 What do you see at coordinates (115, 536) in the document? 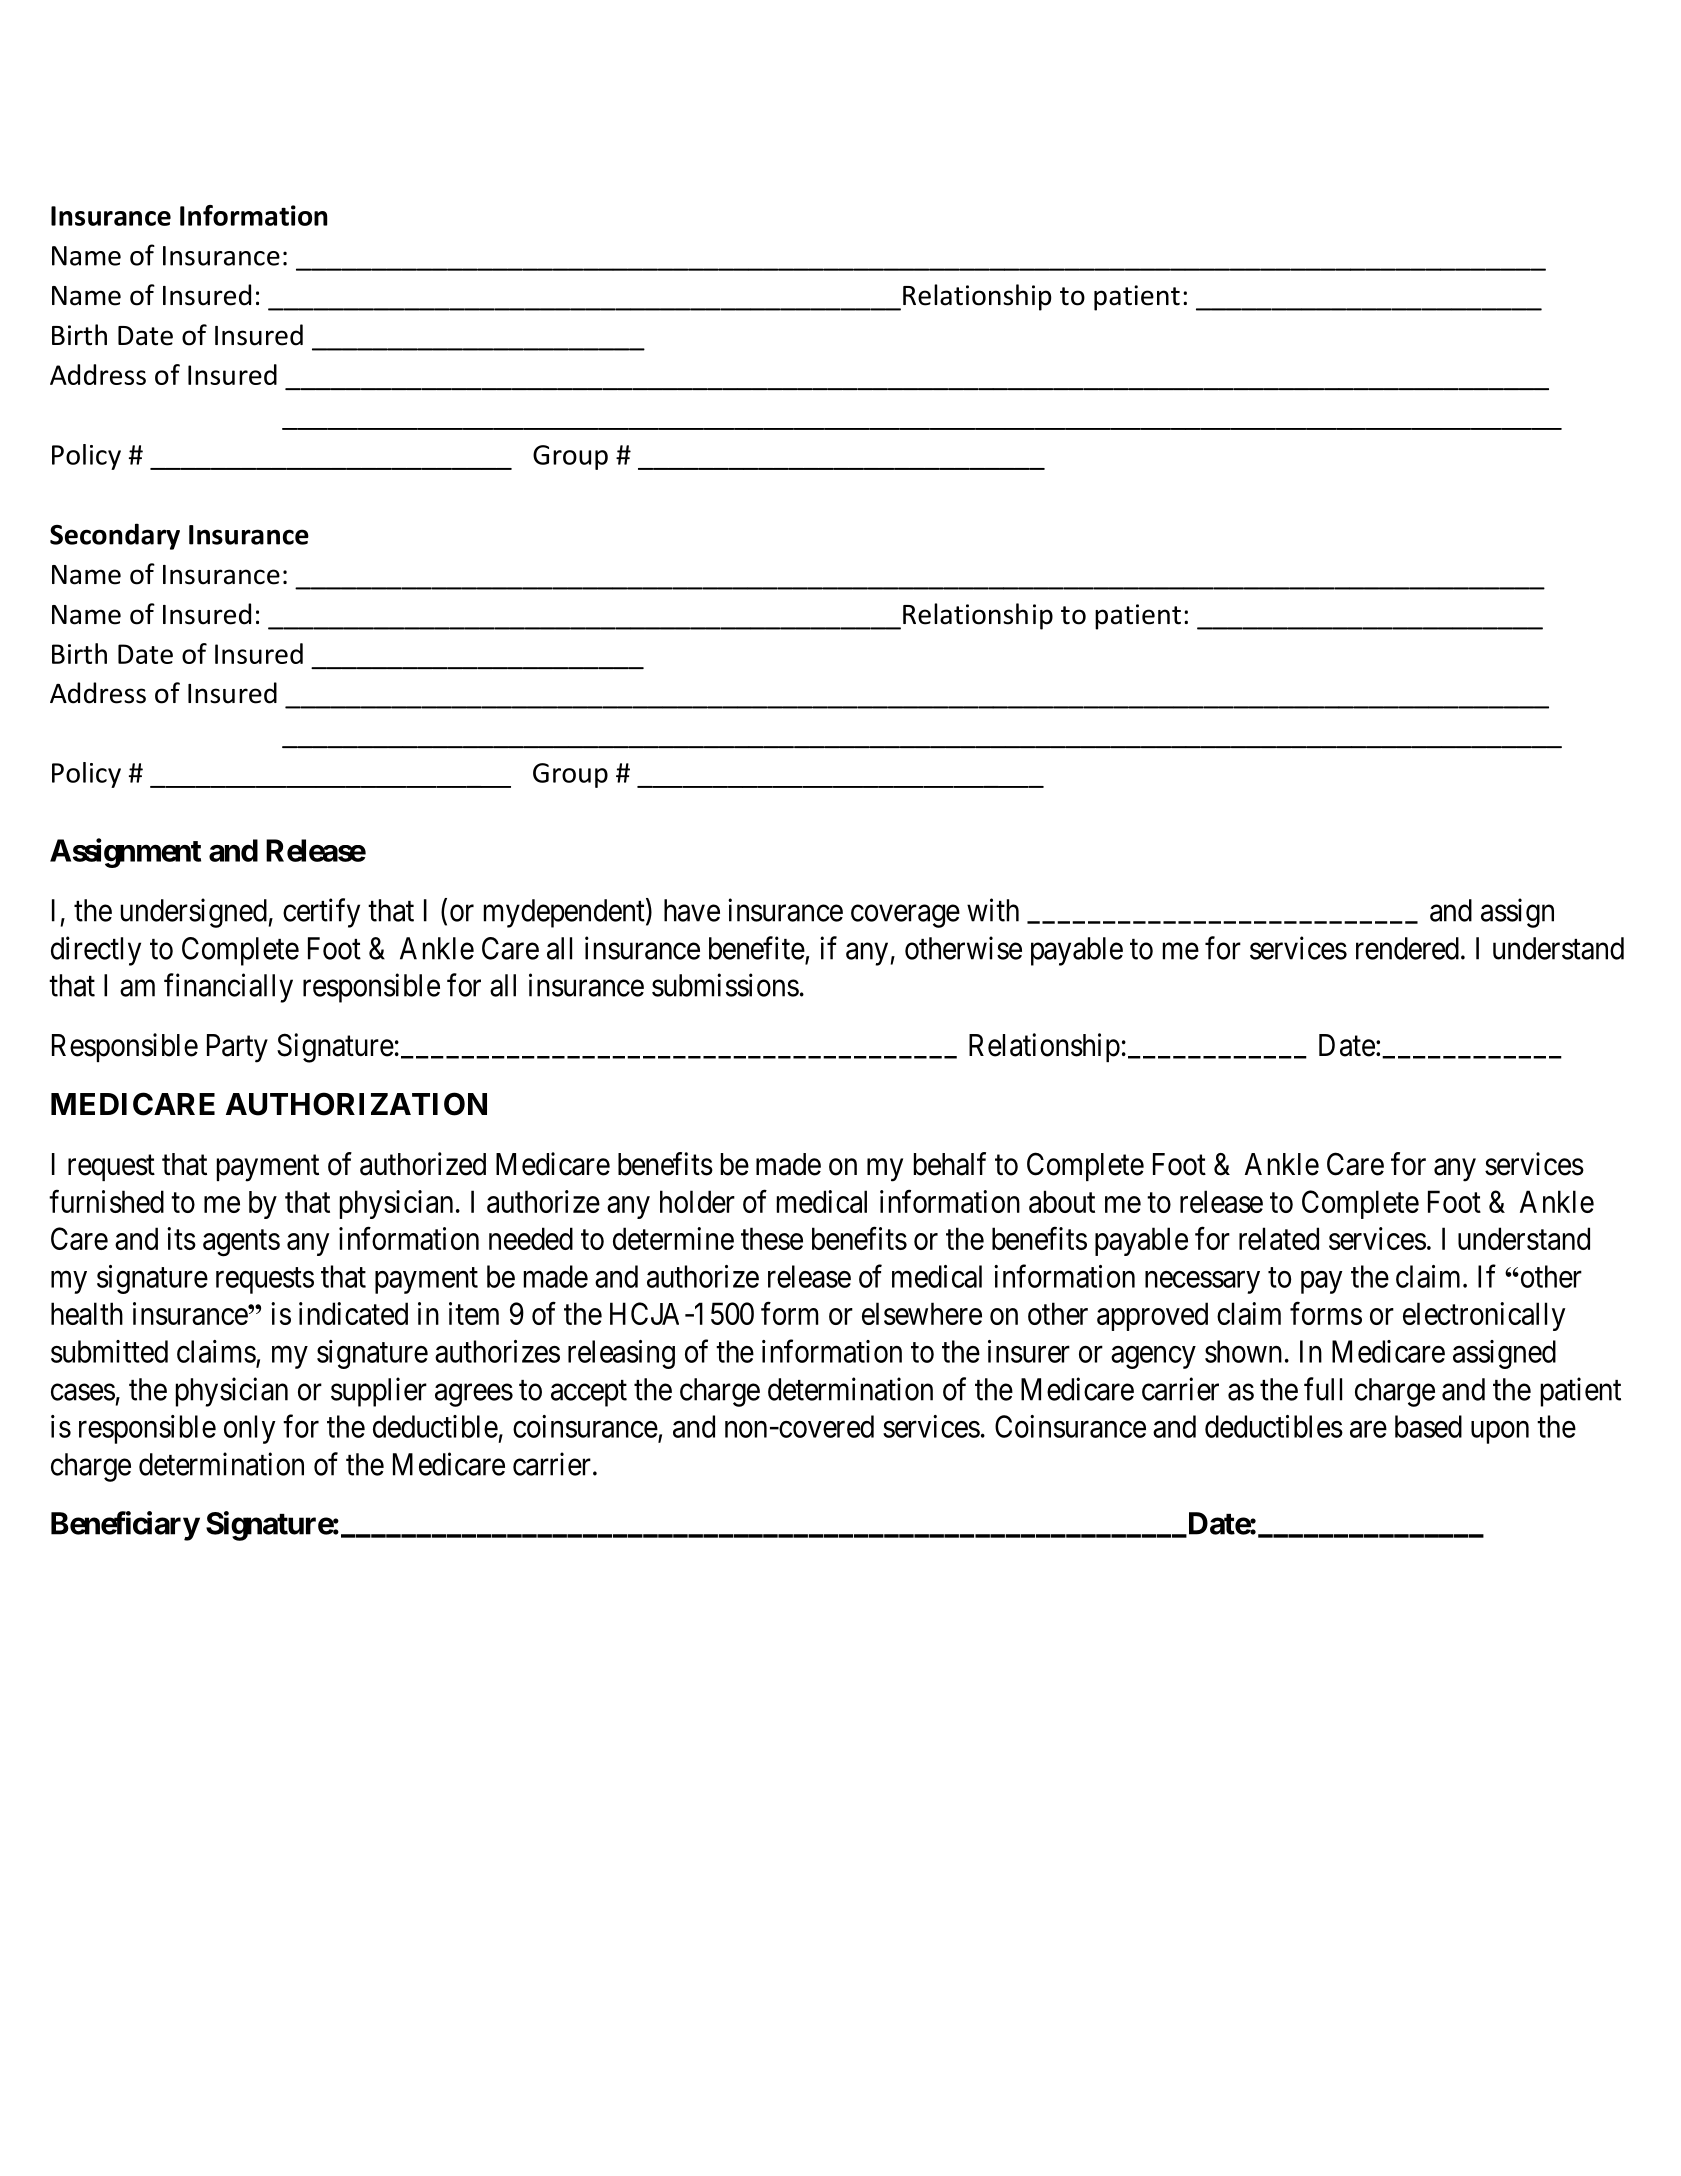
I see `Secondary` at bounding box center [115, 536].
